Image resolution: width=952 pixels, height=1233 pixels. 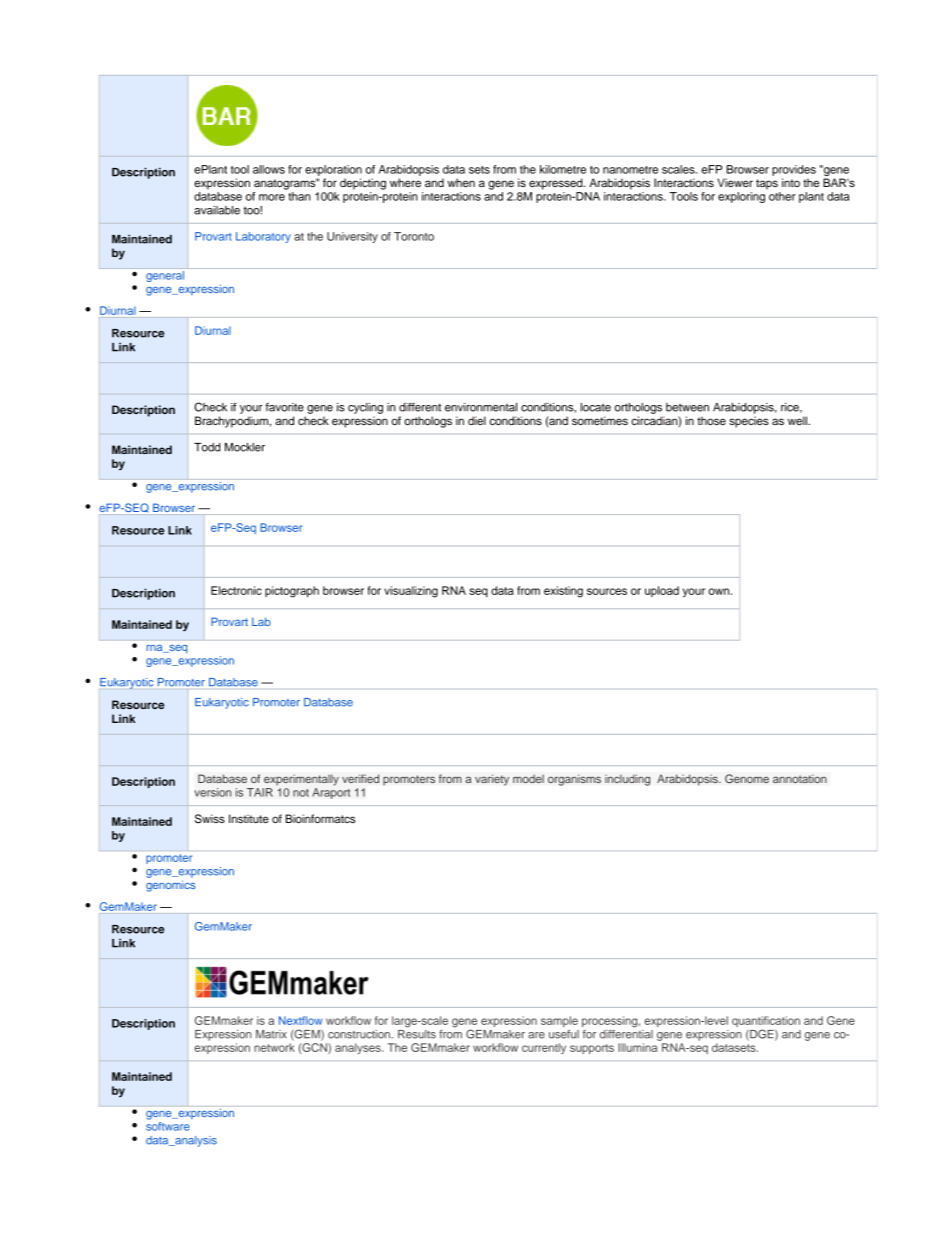 I want to click on upload, so click(x=662, y=591).
